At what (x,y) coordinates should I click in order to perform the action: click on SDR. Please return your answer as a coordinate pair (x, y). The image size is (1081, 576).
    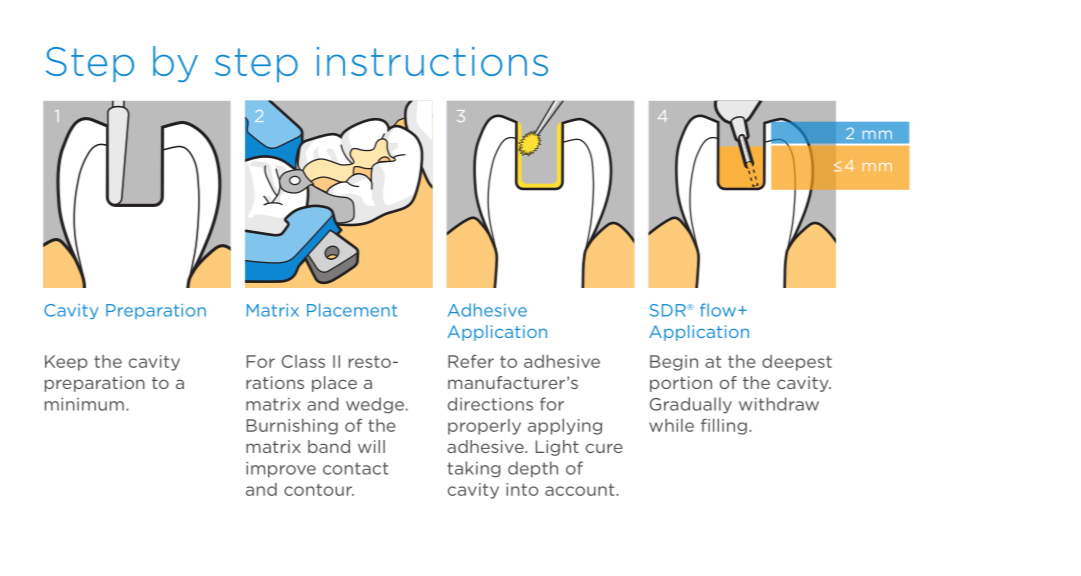
    Looking at the image, I should click on (669, 310).
